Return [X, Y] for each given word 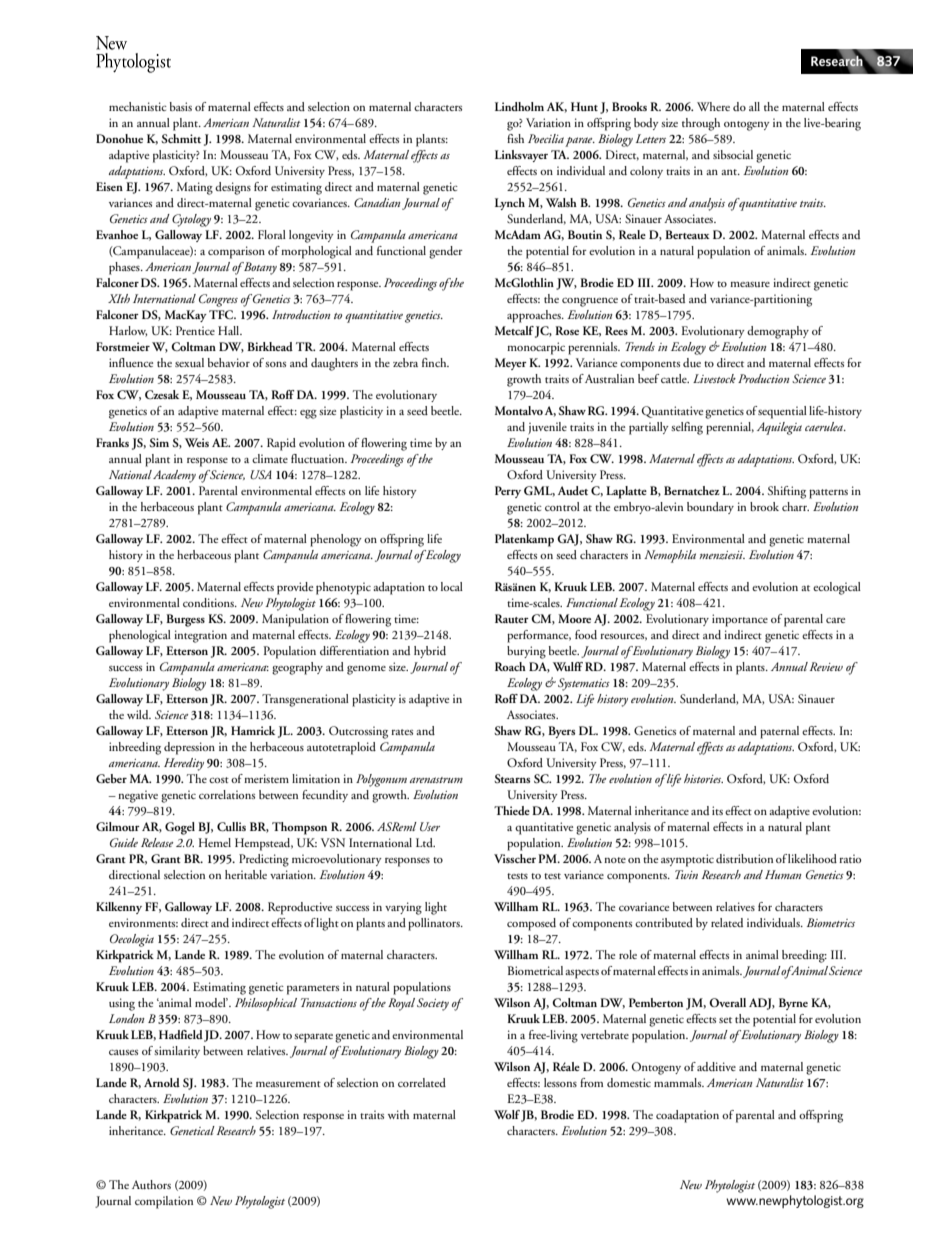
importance [740, 620]
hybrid [430, 652]
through [701, 124]
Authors [151, 1184]
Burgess [185, 620]
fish [515, 138]
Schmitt [181, 138]
